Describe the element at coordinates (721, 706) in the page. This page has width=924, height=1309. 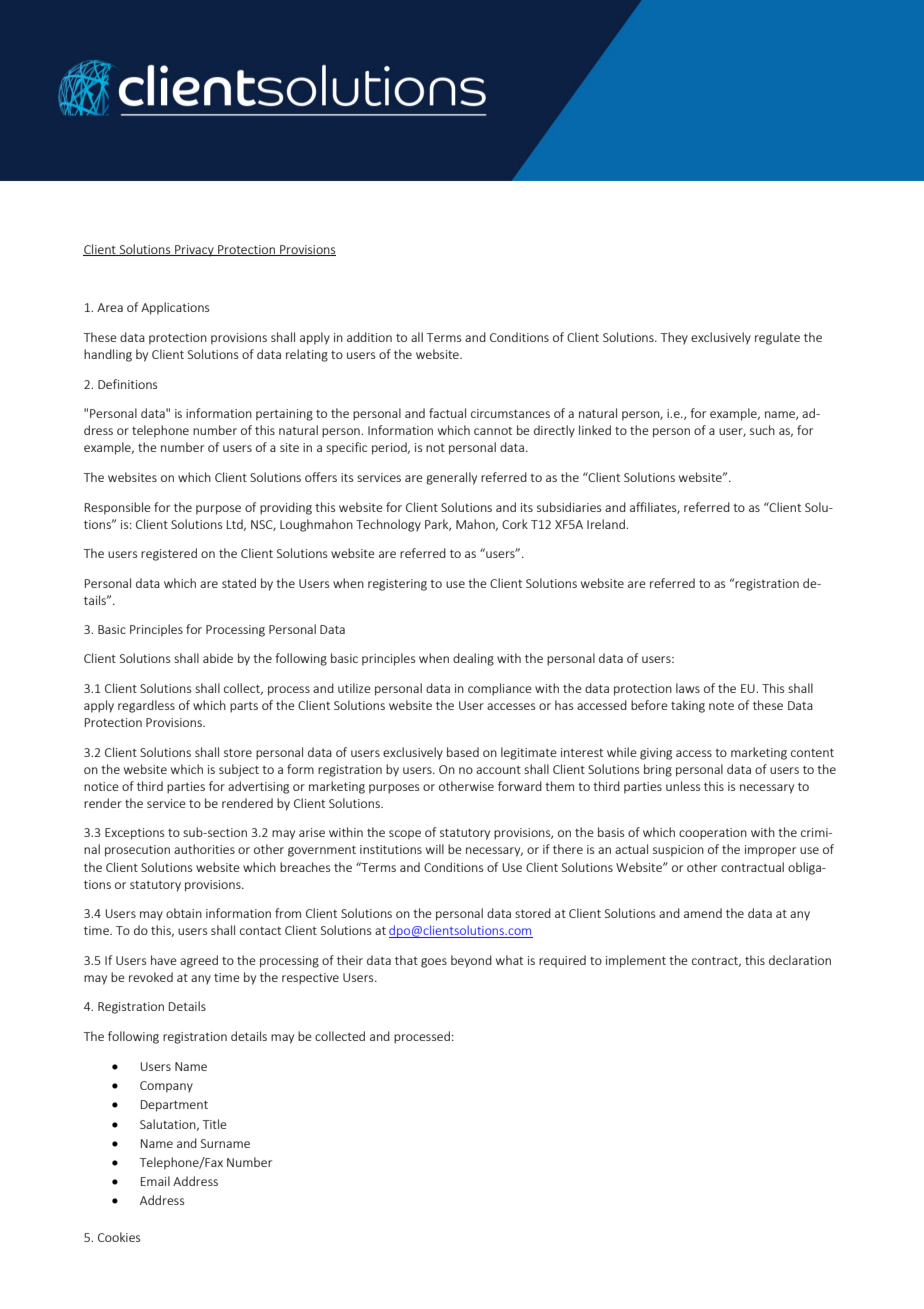
I see `note` at that location.
